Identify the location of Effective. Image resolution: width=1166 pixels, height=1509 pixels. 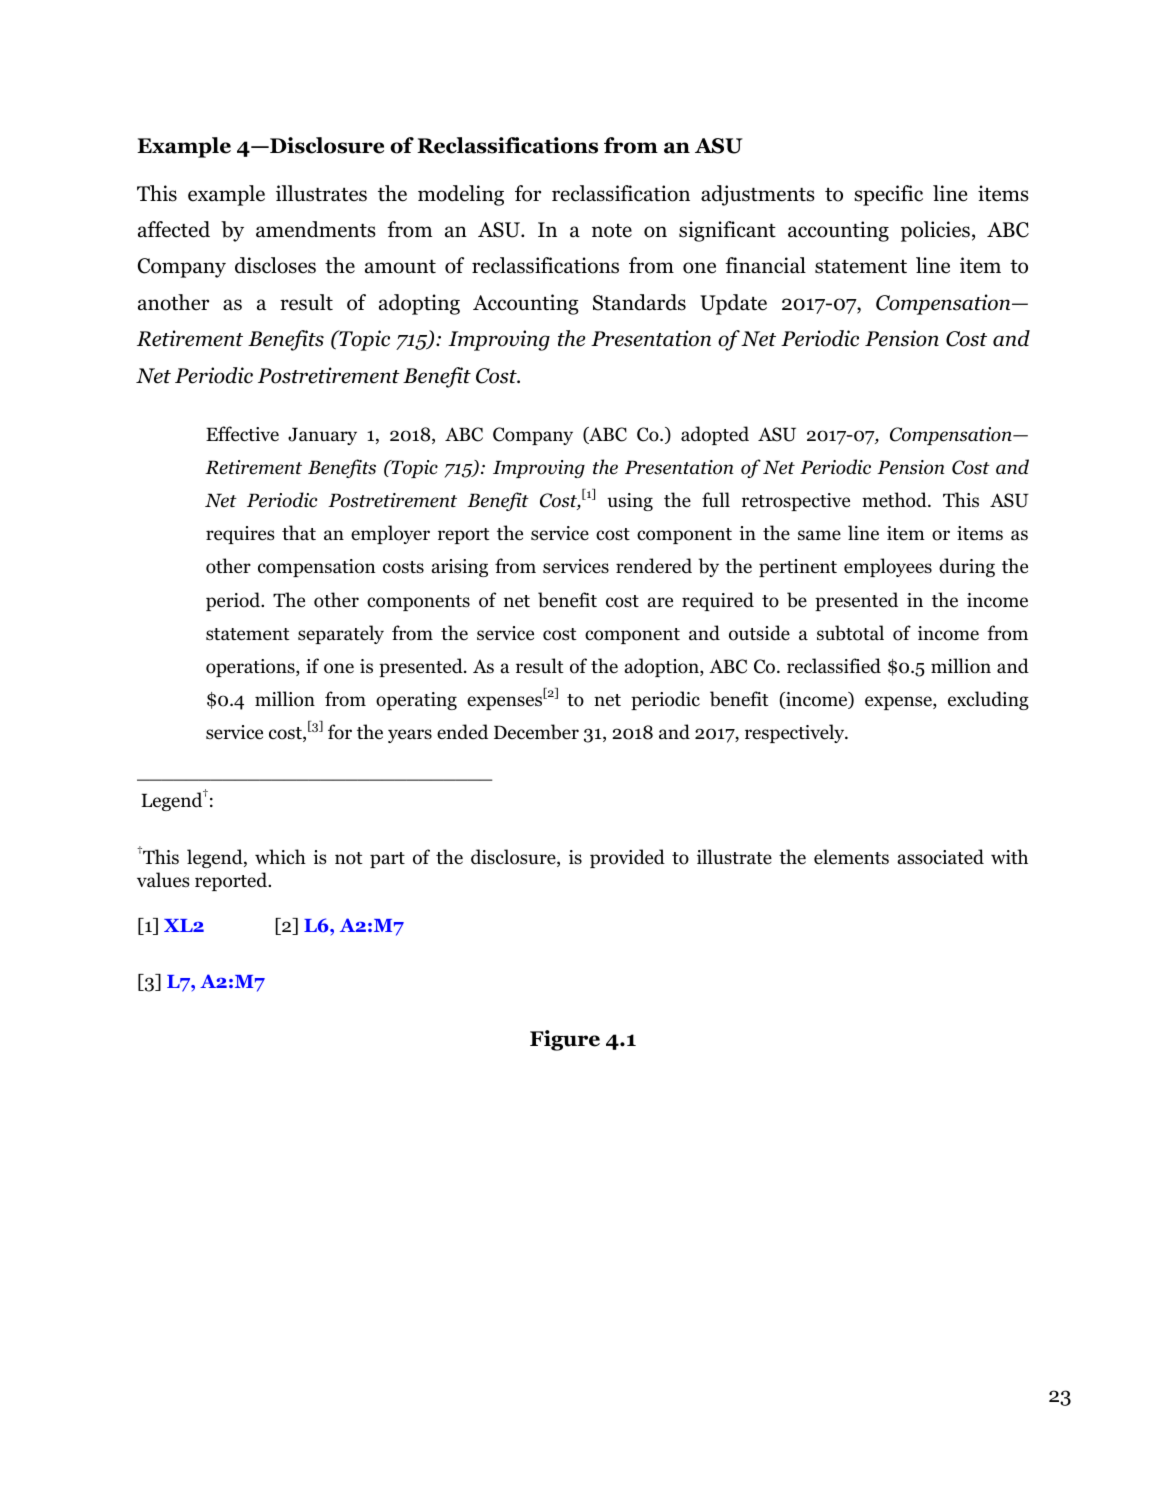
(242, 434).
